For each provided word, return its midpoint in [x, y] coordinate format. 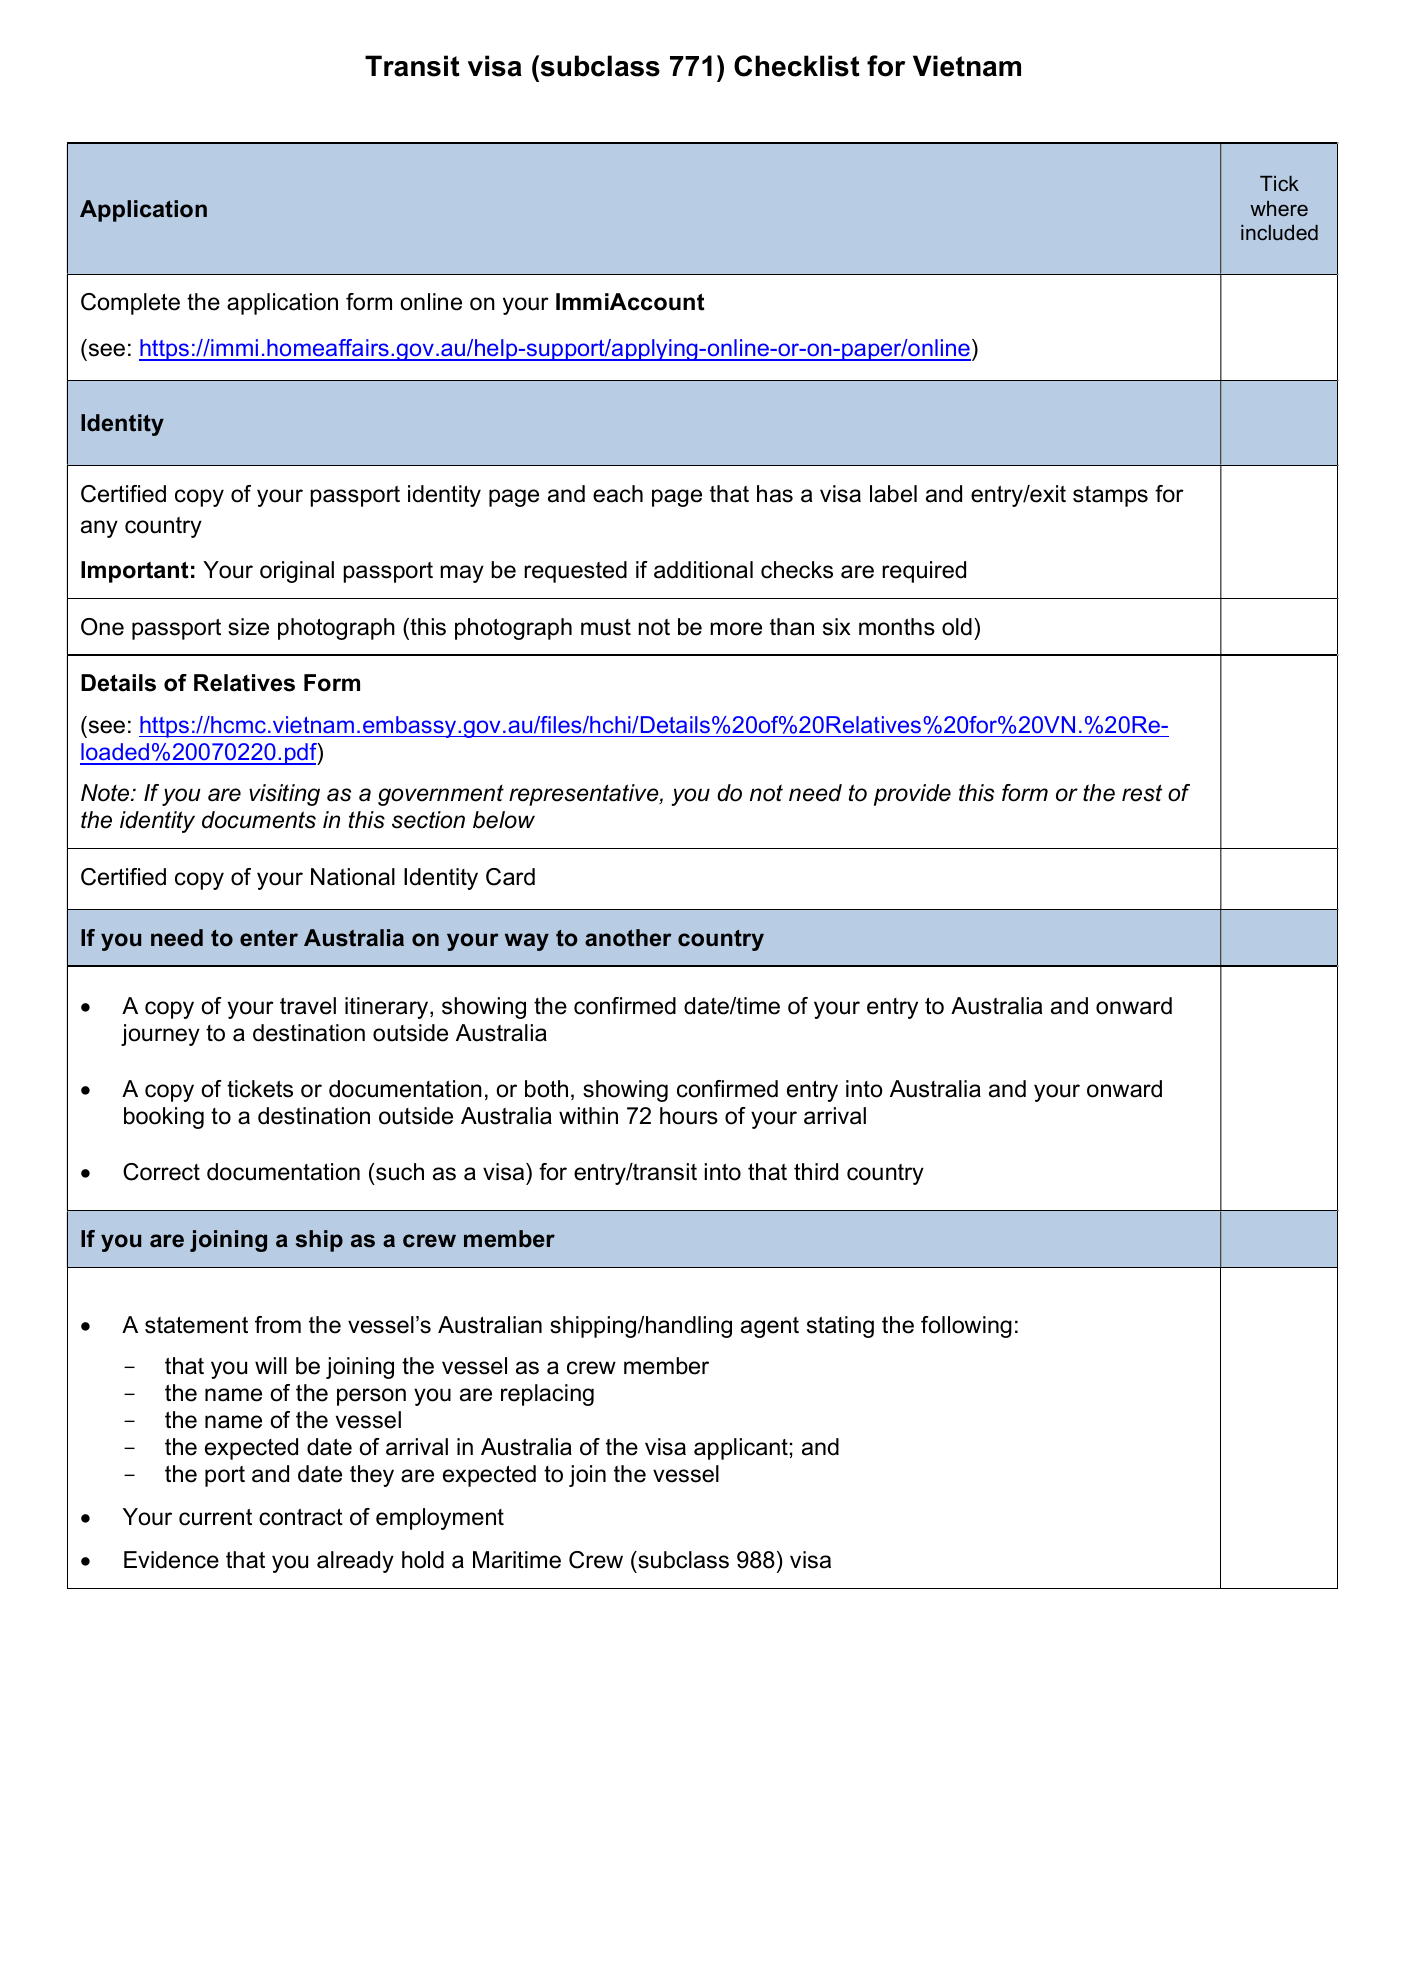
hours [689, 1116]
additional [703, 570]
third [816, 1172]
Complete [130, 304]
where [1279, 208]
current [215, 1517]
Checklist [797, 66]
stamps [1110, 496]
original [297, 572]
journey [160, 1035]
